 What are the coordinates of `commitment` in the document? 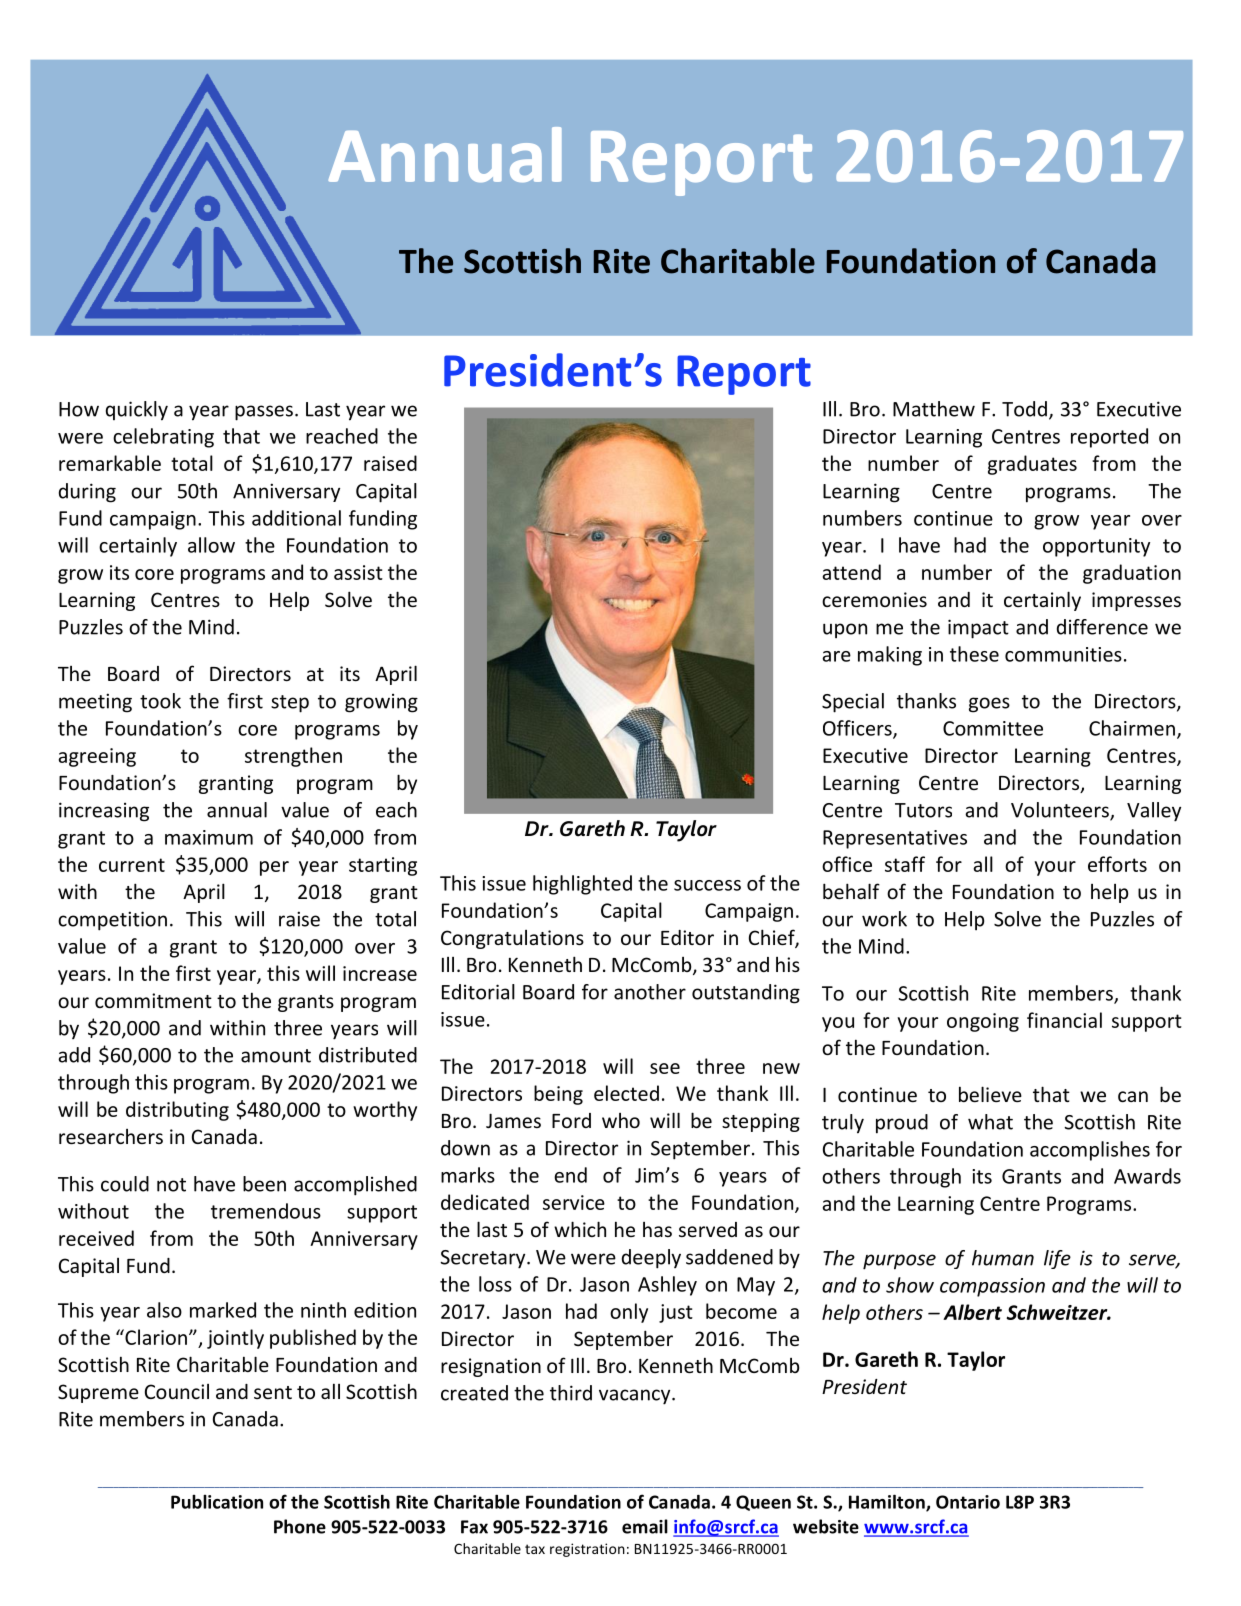 It's located at (153, 1000).
